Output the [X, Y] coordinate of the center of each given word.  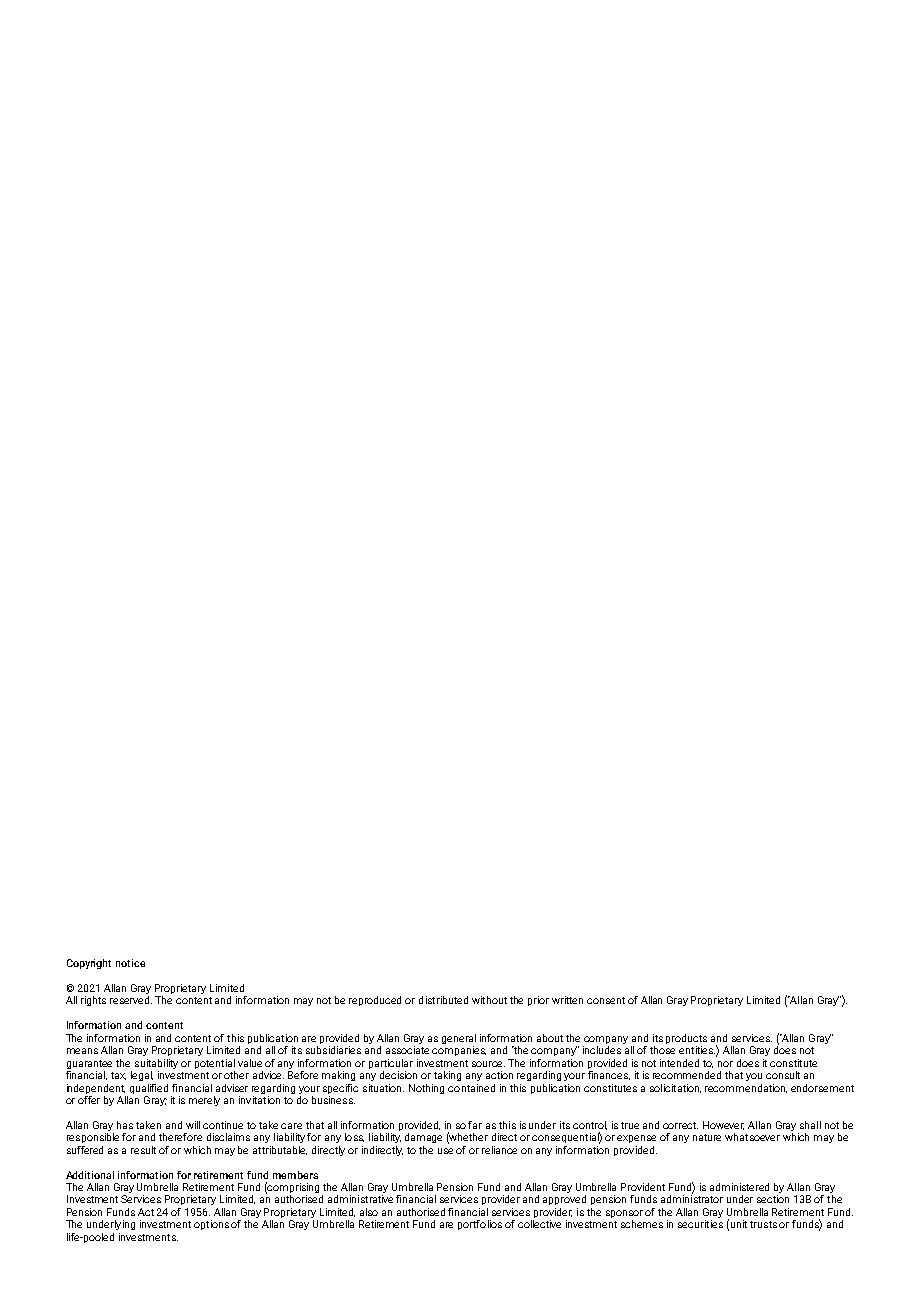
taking [447, 1076]
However [723, 1125]
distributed [443, 1000]
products [686, 1039]
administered [739, 1187]
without [489, 1000]
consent [606, 1000]
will [193, 1125]
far [475, 1125]
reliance [499, 1150]
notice [130, 963]
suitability [156, 1064]
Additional [90, 1175]
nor [725, 1064]
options [211, 1225]
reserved [131, 1000]
